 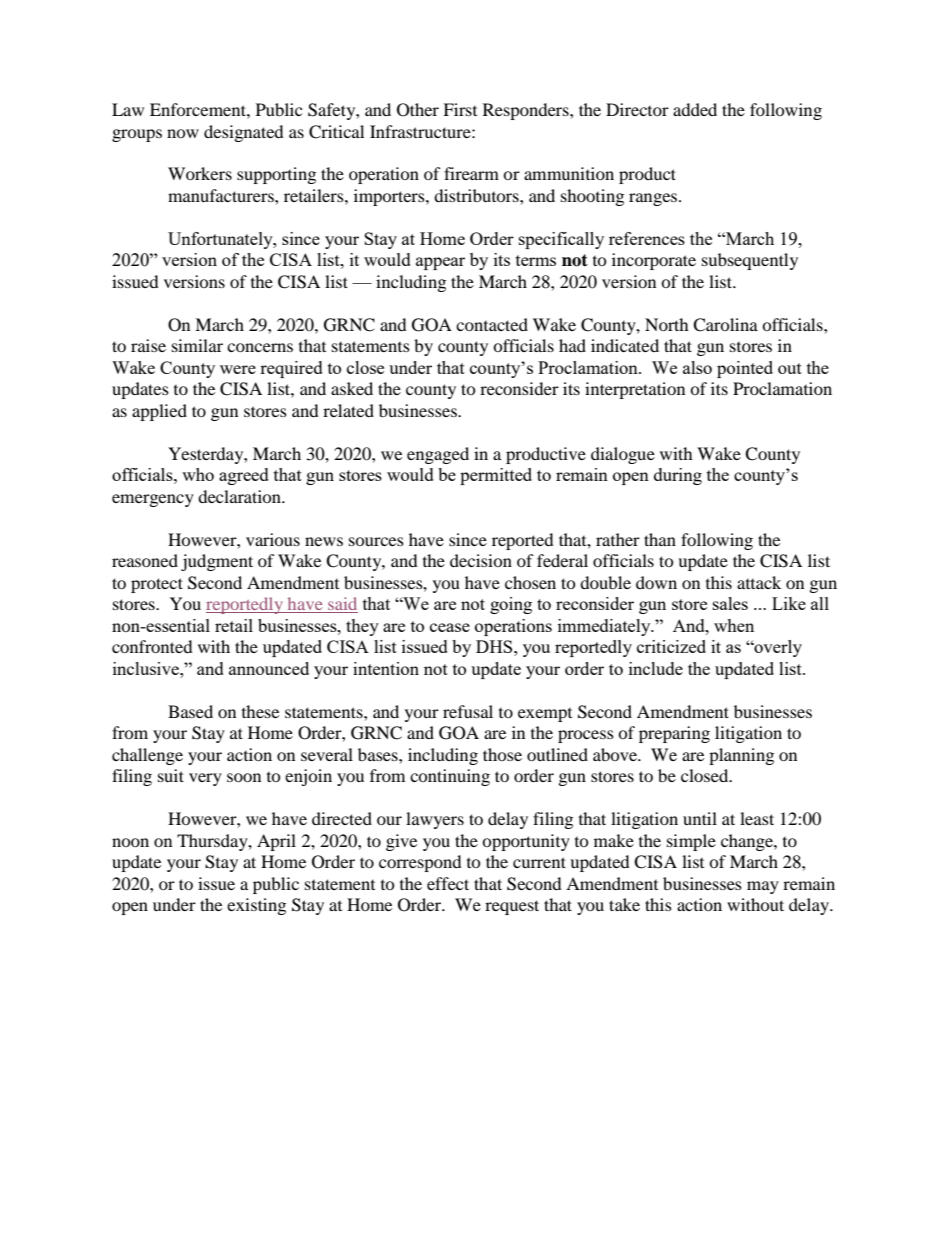 What do you see at coordinates (697, 367) in the document?
I see `also` at bounding box center [697, 367].
